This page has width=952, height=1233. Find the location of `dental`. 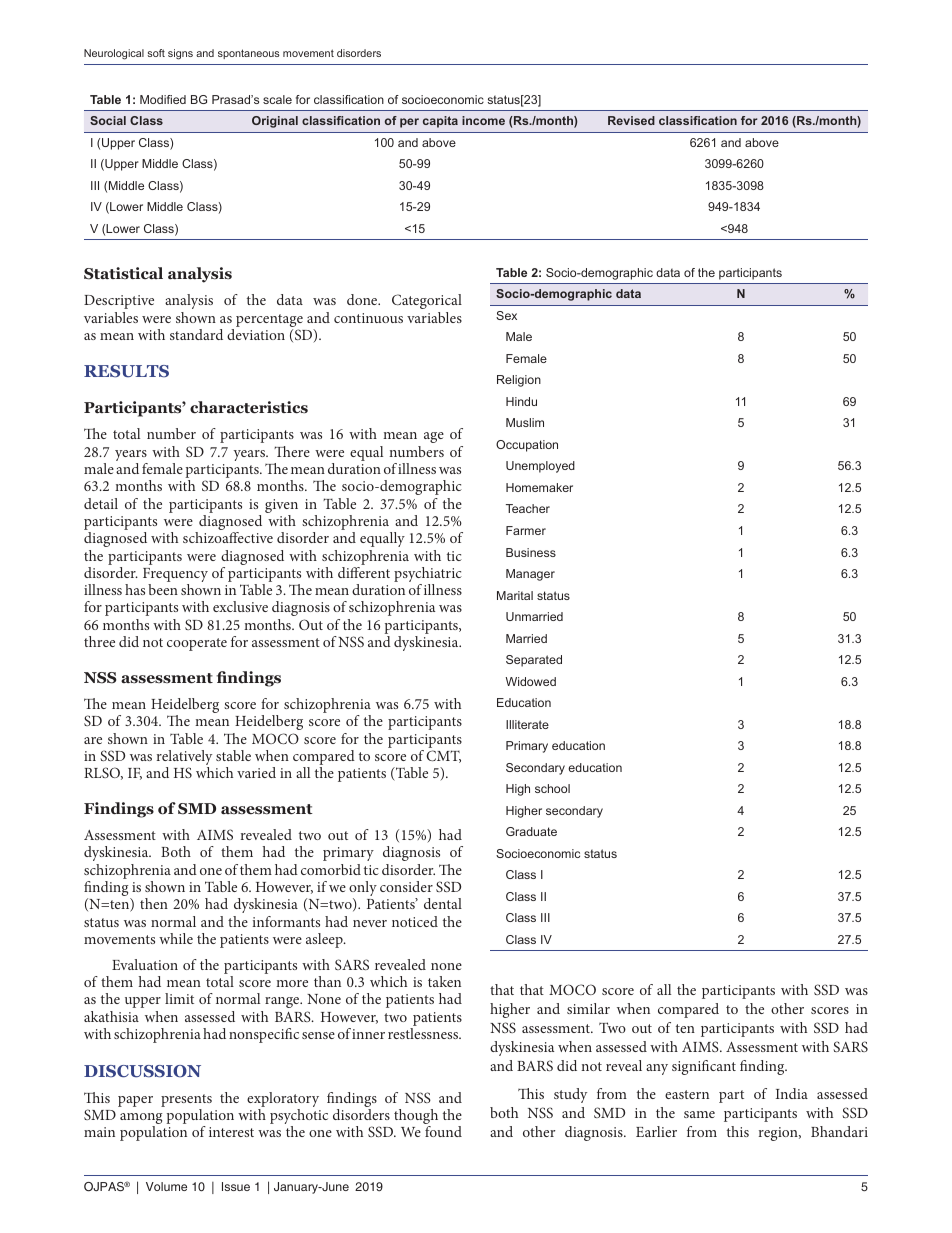

dental is located at coordinates (443, 903).
